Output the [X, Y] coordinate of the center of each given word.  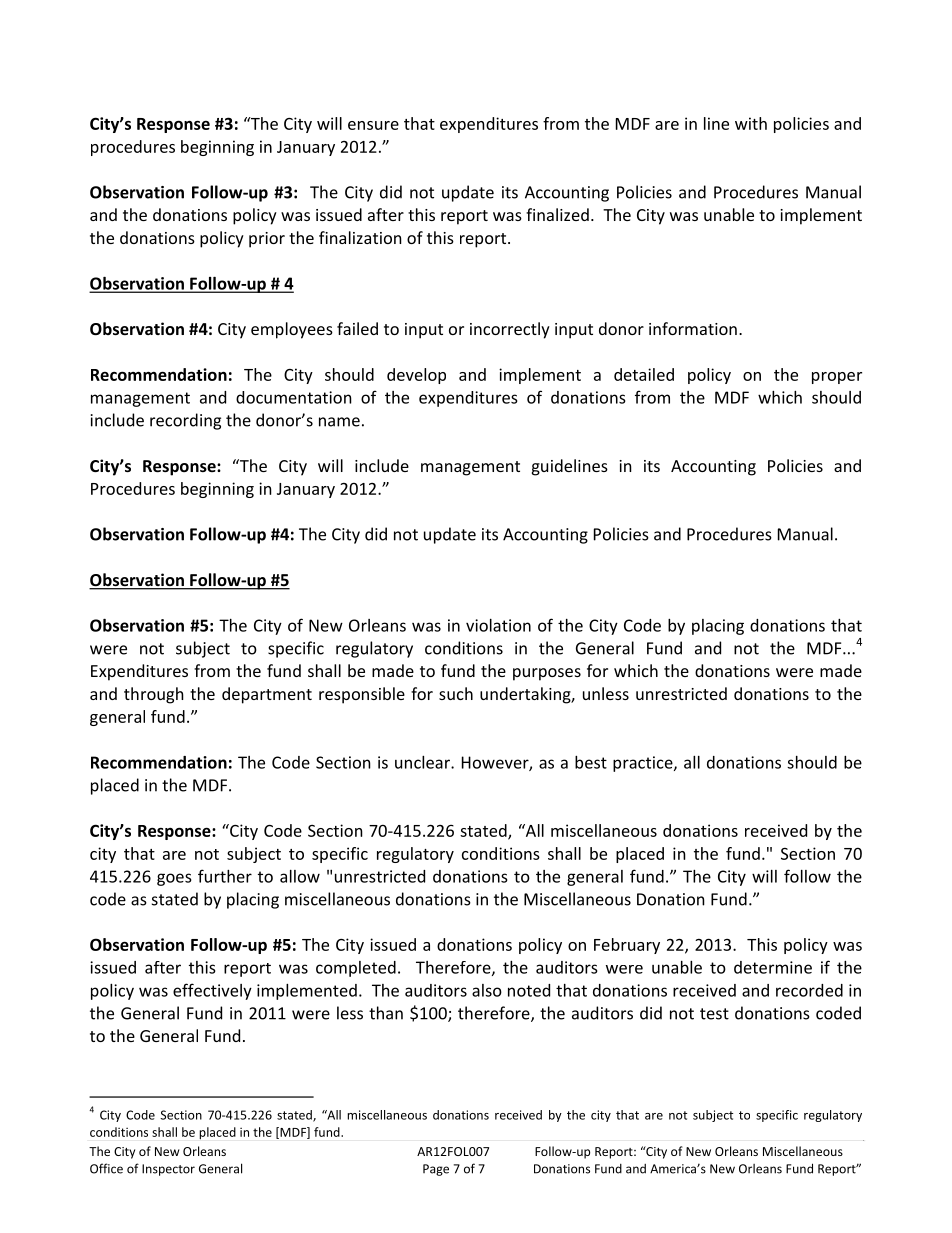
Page [436, 1170]
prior [267, 240]
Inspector [168, 1170]
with [751, 123]
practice [644, 764]
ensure [373, 125]
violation [498, 625]
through [154, 695]
